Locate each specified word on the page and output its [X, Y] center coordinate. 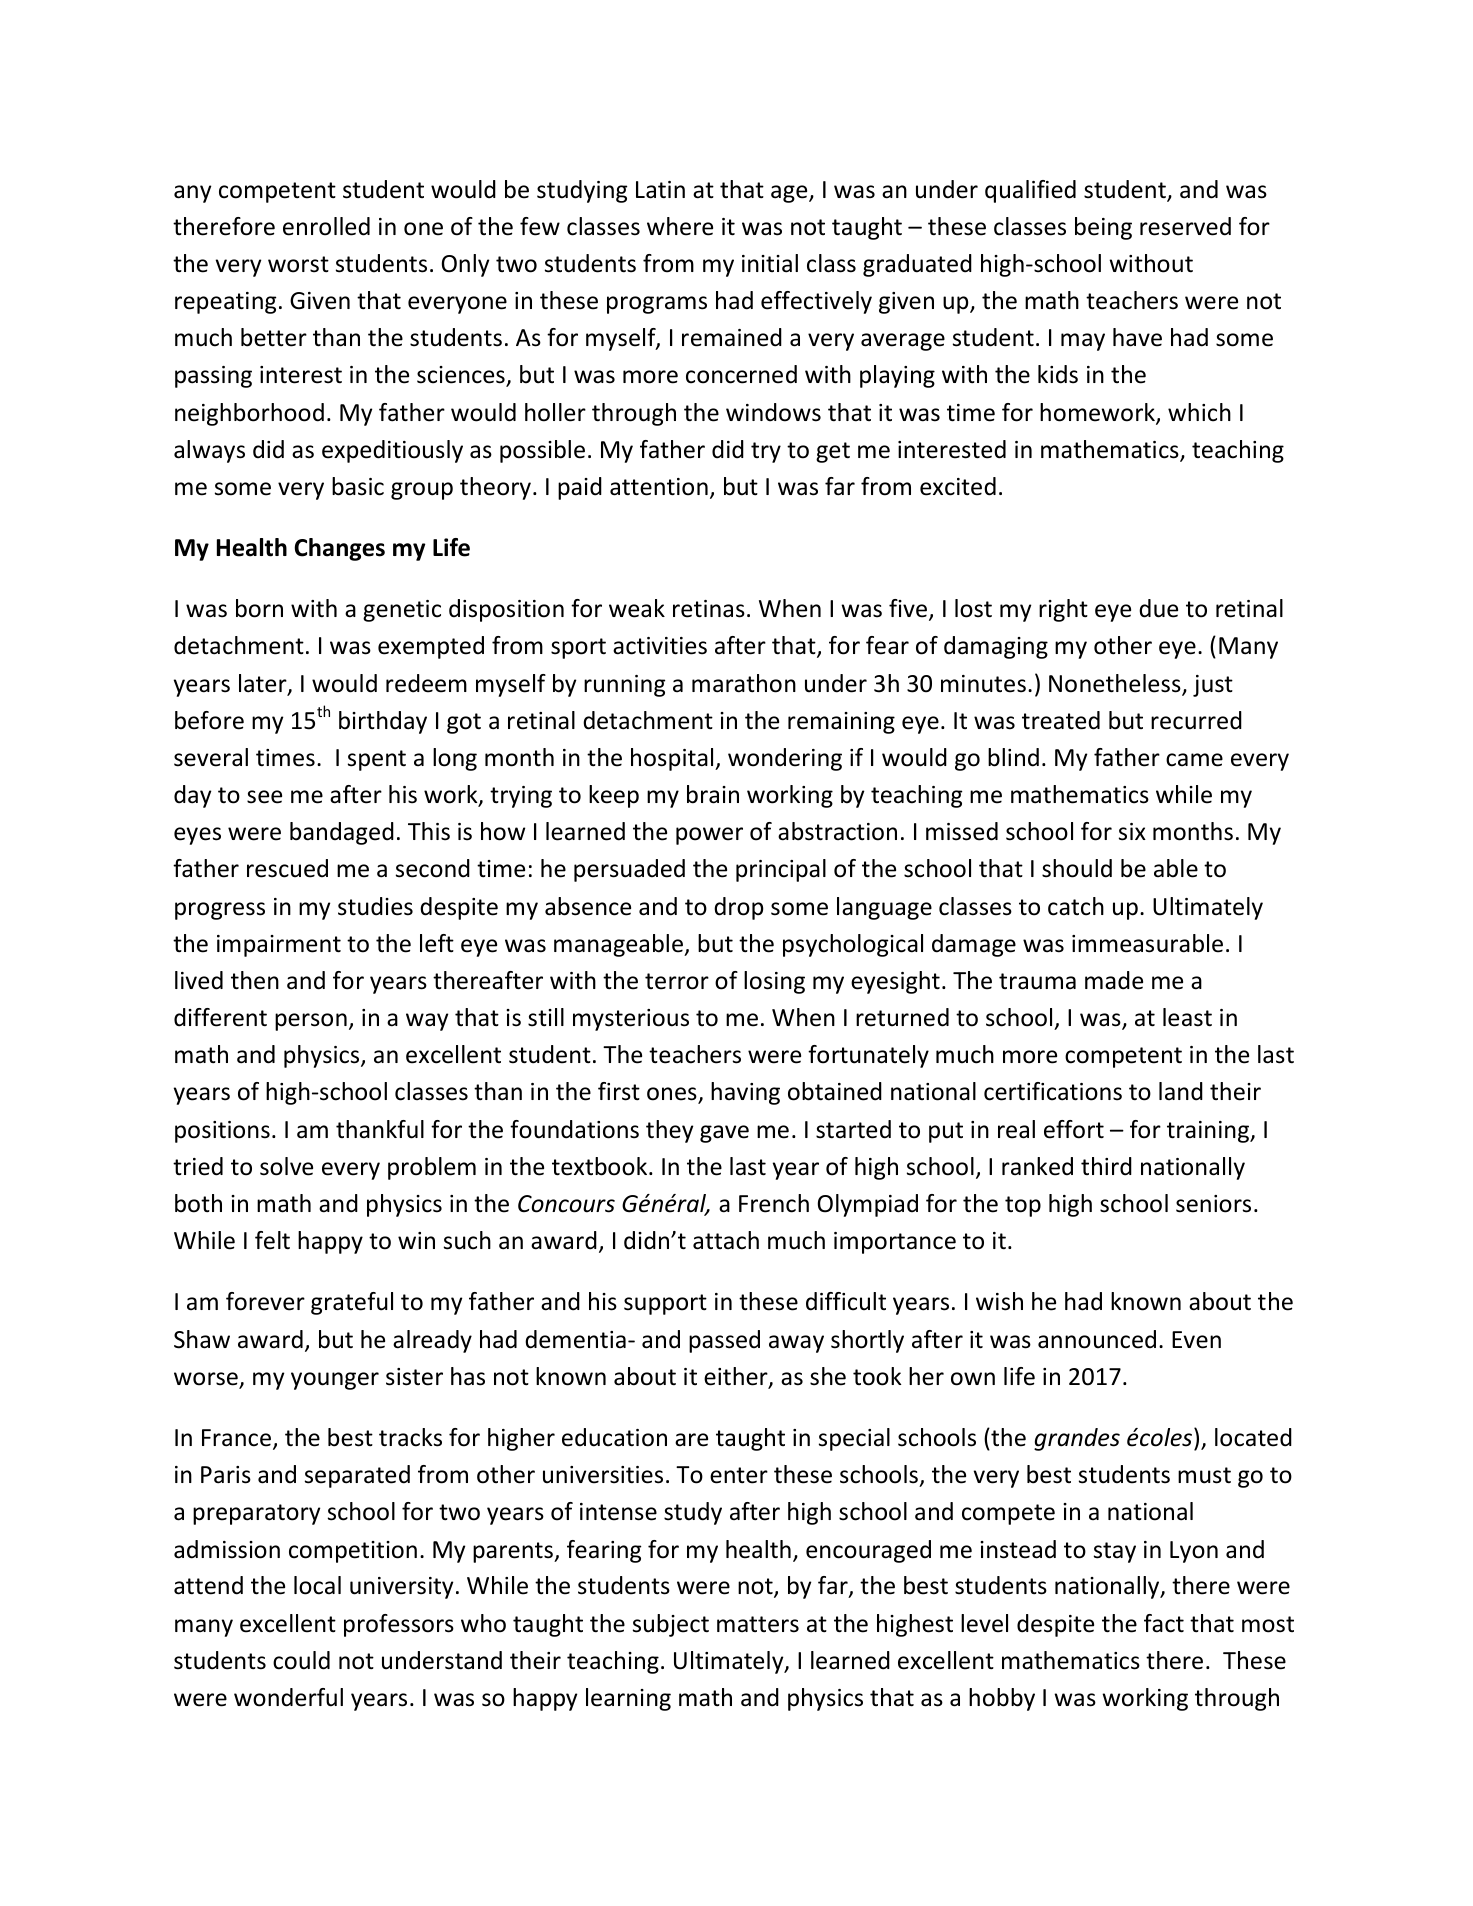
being [1103, 228]
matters [758, 1624]
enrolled [326, 226]
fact [1164, 1623]
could [301, 1660]
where [680, 226]
